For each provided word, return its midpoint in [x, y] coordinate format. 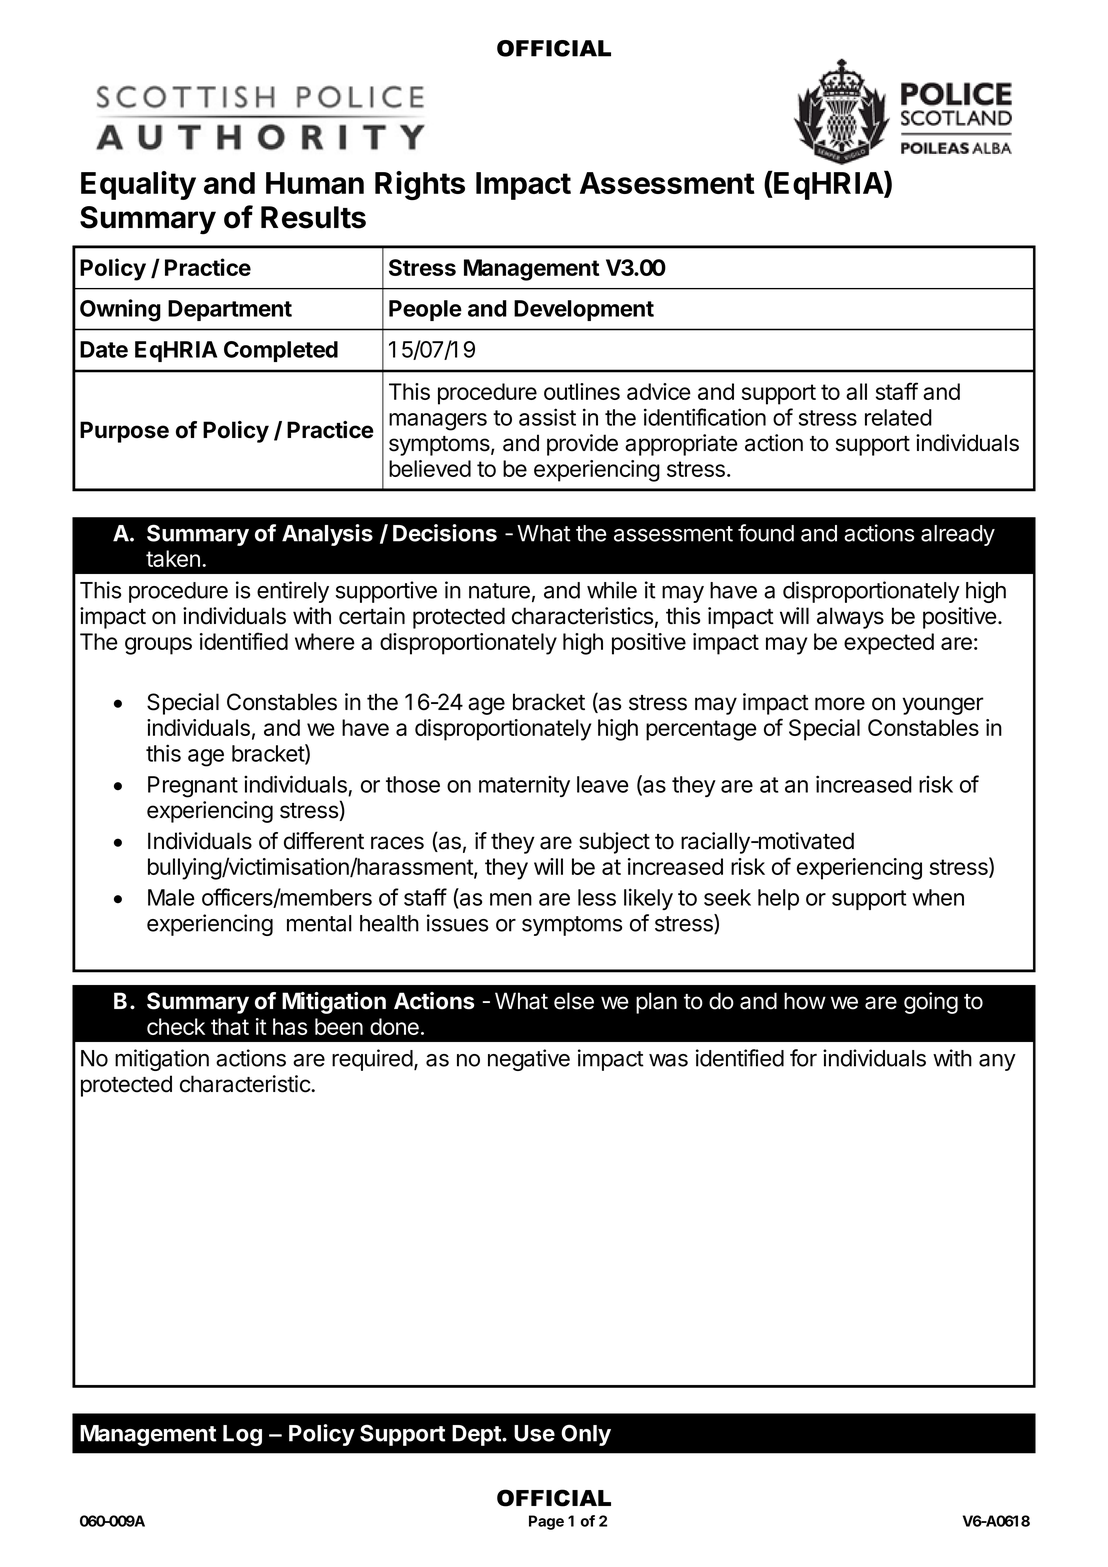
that [230, 1026]
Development [584, 310]
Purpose [124, 432]
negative [529, 1060]
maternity [524, 786]
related [898, 417]
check [176, 1026]
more [840, 704]
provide [582, 445]
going [931, 1003]
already [958, 535]
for [803, 1058]
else [574, 1001]
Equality [138, 185]
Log [242, 1435]
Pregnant [193, 787]
